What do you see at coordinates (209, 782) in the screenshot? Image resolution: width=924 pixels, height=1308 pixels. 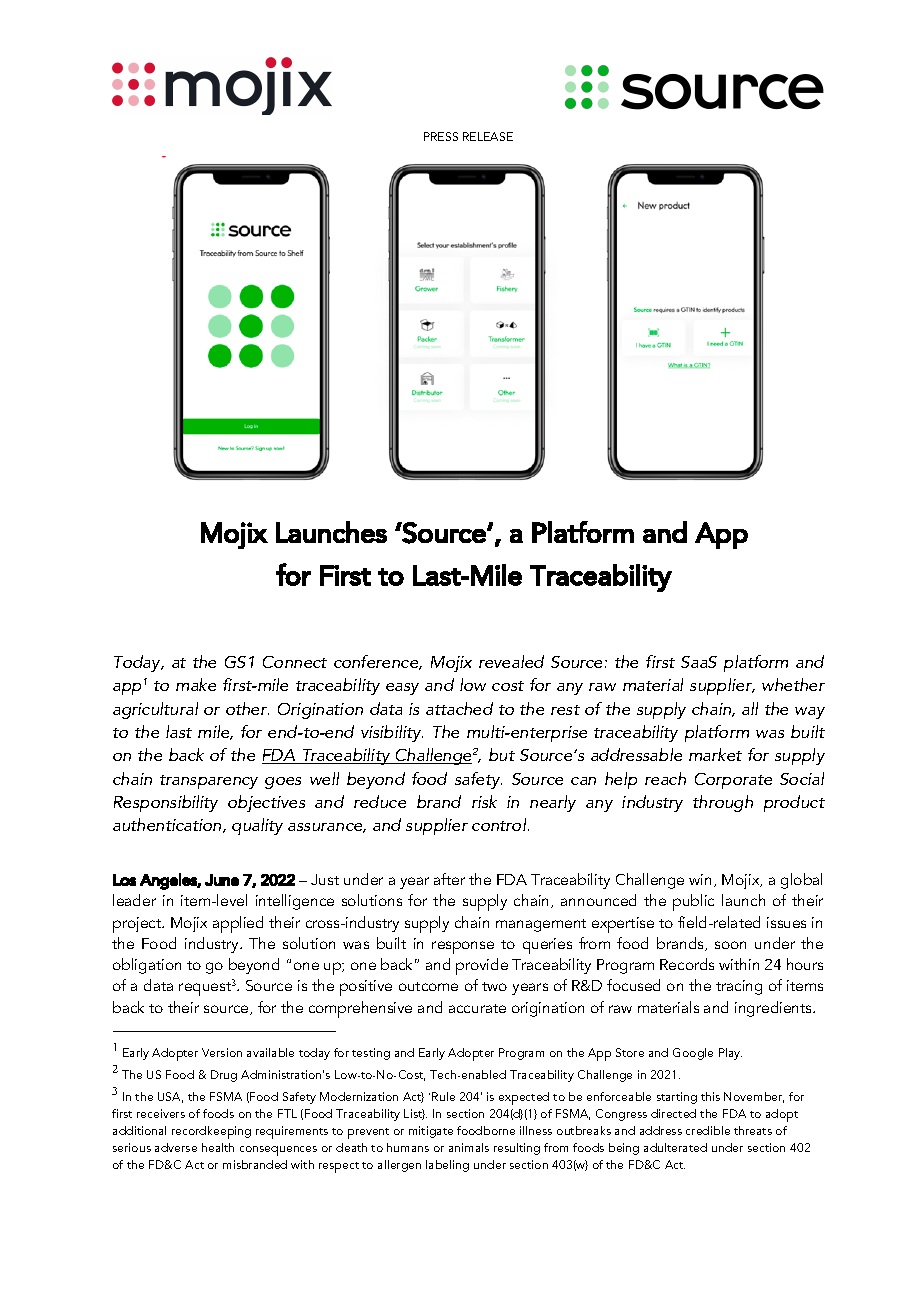 I see `transparency` at bounding box center [209, 782].
